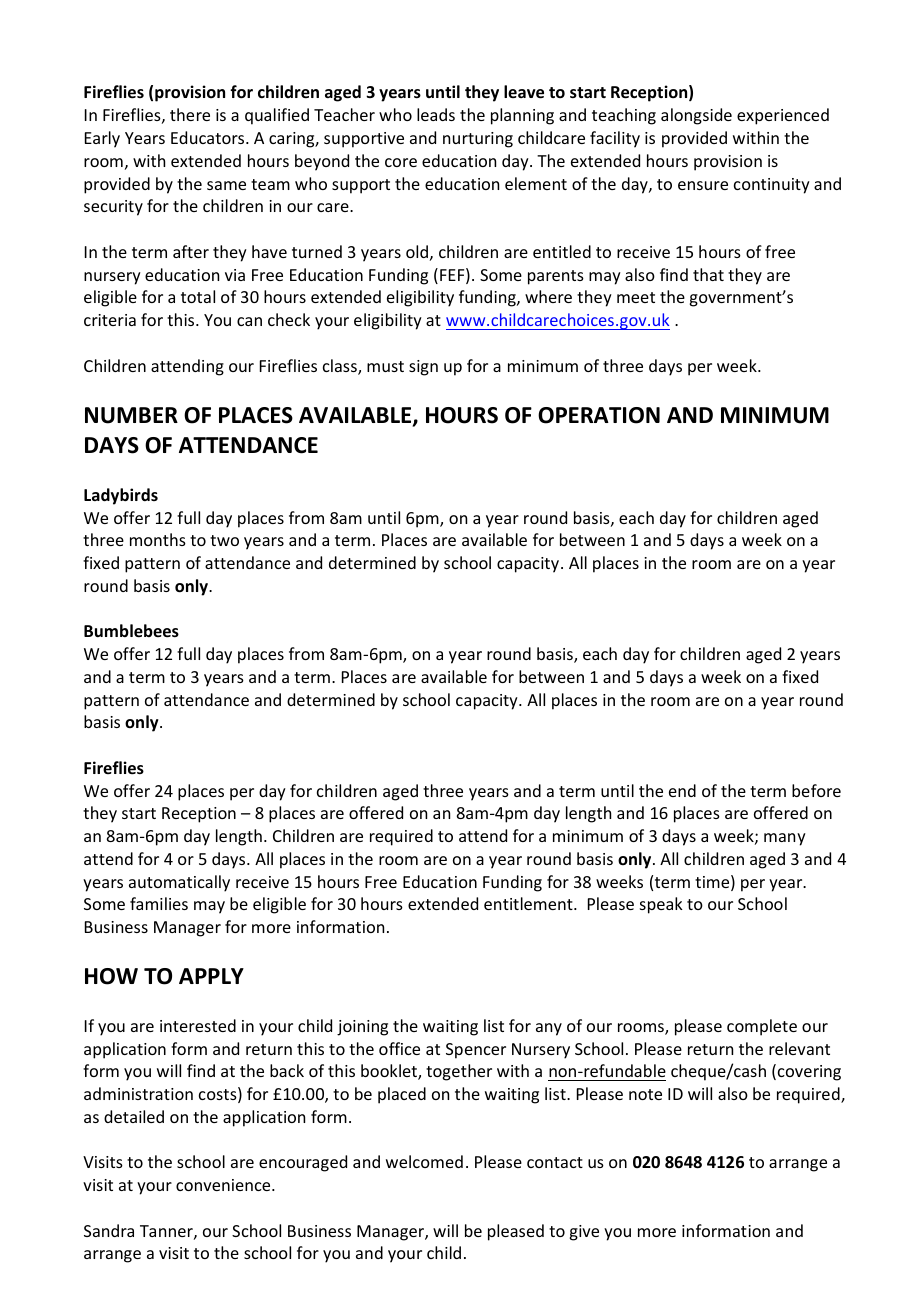 The height and width of the screenshot is (1308, 924). What do you see at coordinates (696, 116) in the screenshot?
I see `alongside` at bounding box center [696, 116].
